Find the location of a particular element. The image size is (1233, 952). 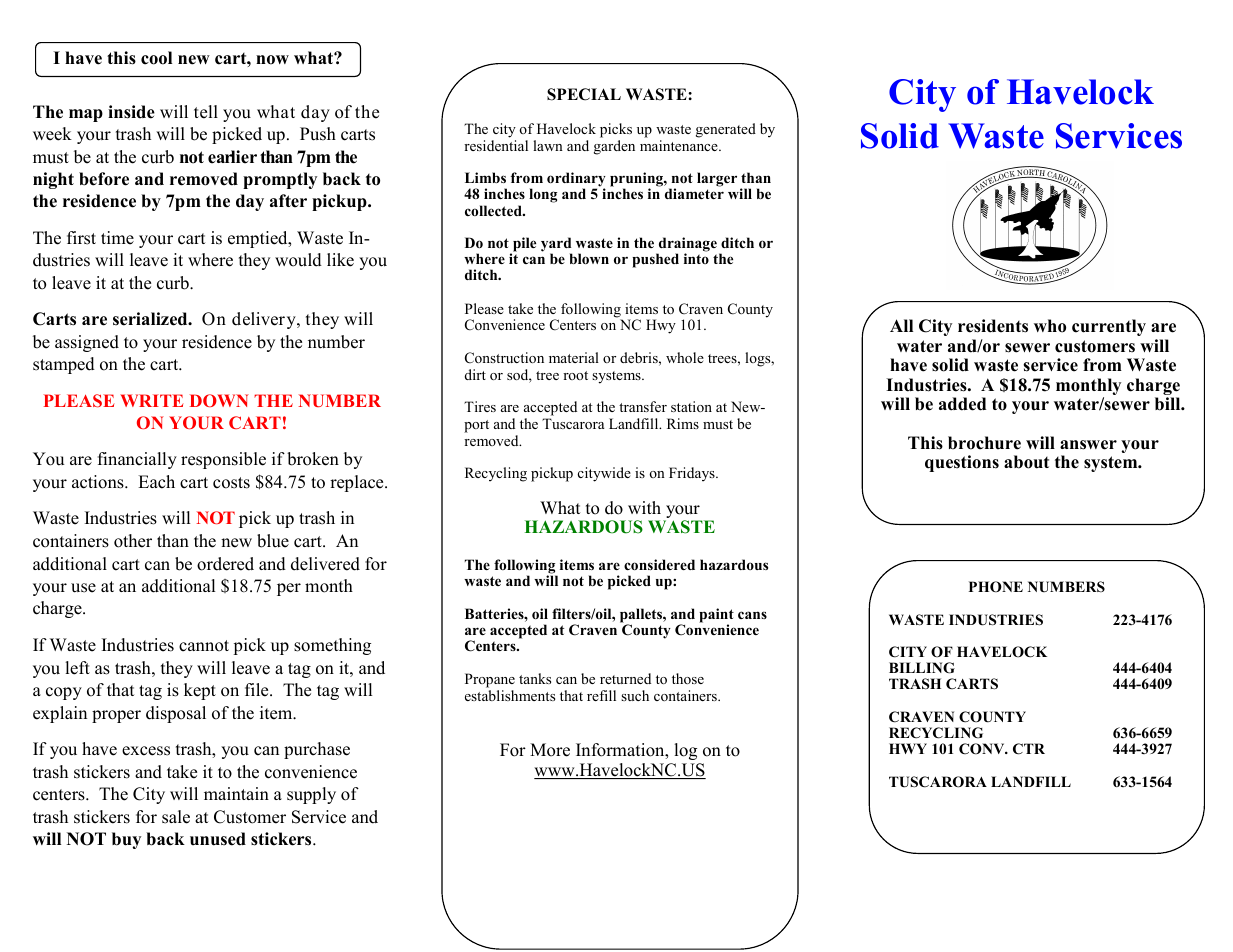

ordered is located at coordinates (225, 564).
